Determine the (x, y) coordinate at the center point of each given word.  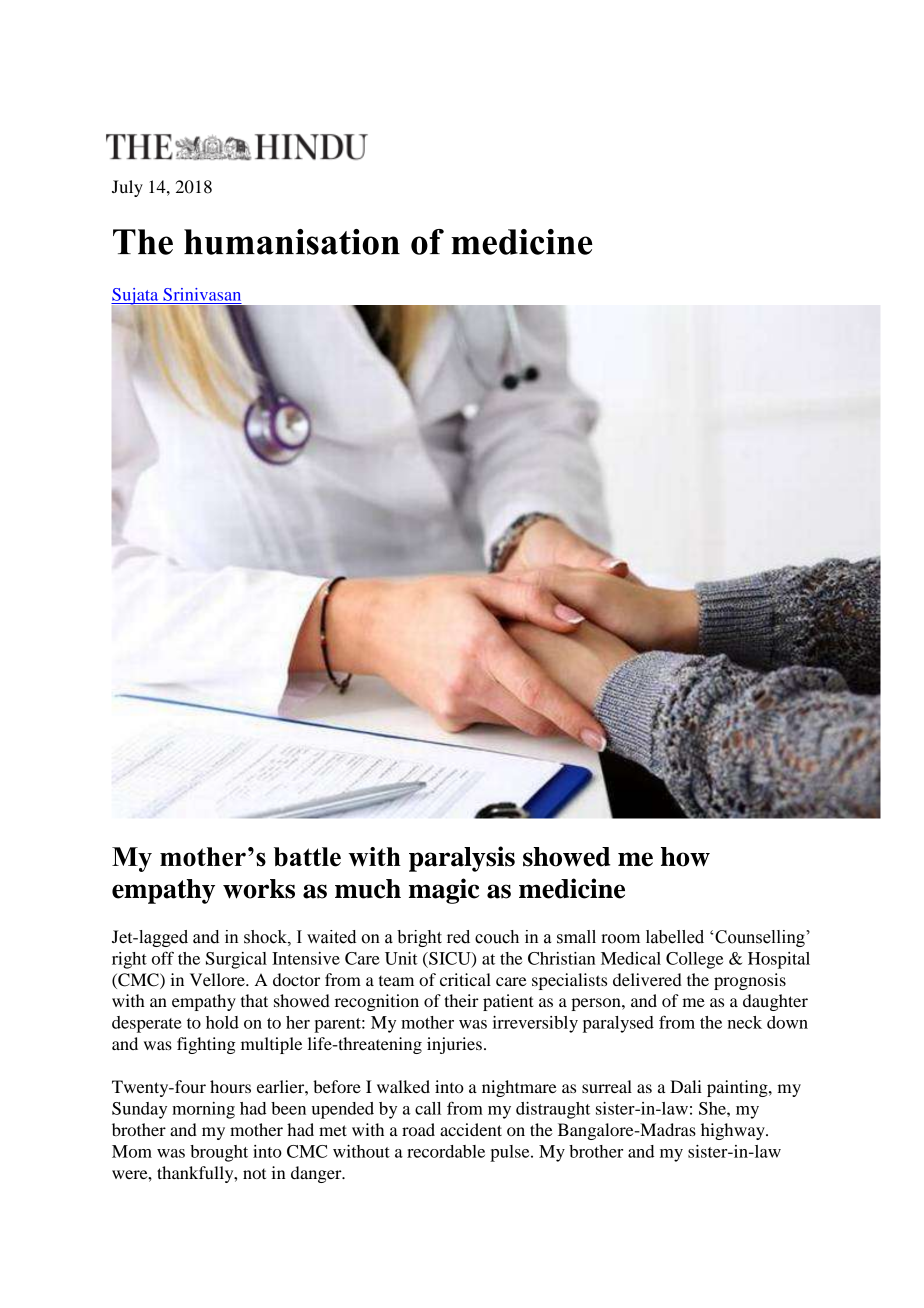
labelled (675, 937)
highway (734, 1131)
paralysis (462, 859)
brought (219, 1153)
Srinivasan (202, 294)
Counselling (761, 938)
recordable (446, 1151)
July (127, 188)
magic (444, 891)
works (259, 889)
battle (307, 857)
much (368, 889)
